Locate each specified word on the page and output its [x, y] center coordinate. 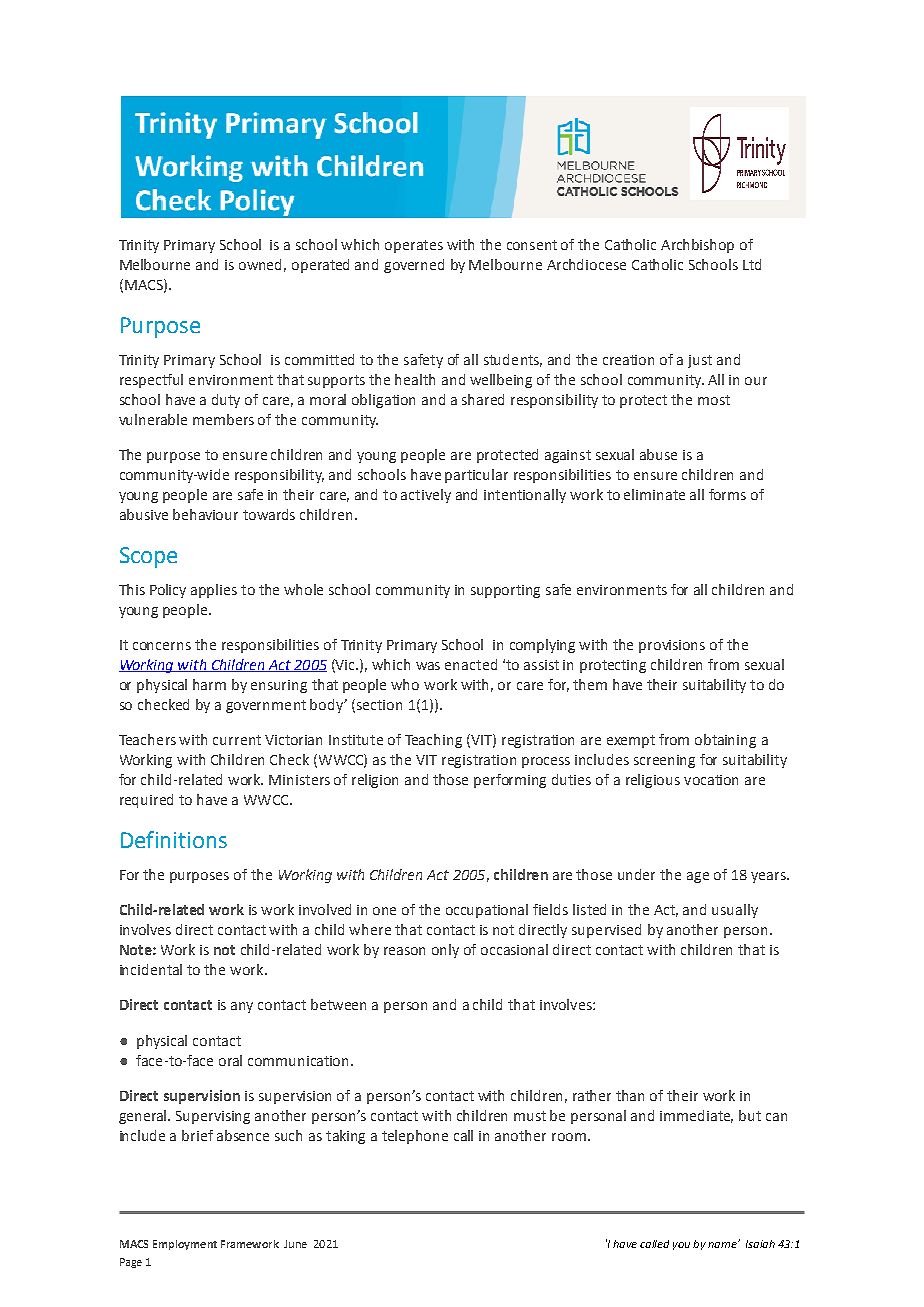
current [237, 740]
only [445, 951]
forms [727, 494]
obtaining [725, 741]
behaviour [205, 514]
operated [320, 266]
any [242, 1007]
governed [414, 266]
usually [735, 911]
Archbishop [697, 246]
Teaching [433, 741]
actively [426, 496]
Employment [185, 1245]
